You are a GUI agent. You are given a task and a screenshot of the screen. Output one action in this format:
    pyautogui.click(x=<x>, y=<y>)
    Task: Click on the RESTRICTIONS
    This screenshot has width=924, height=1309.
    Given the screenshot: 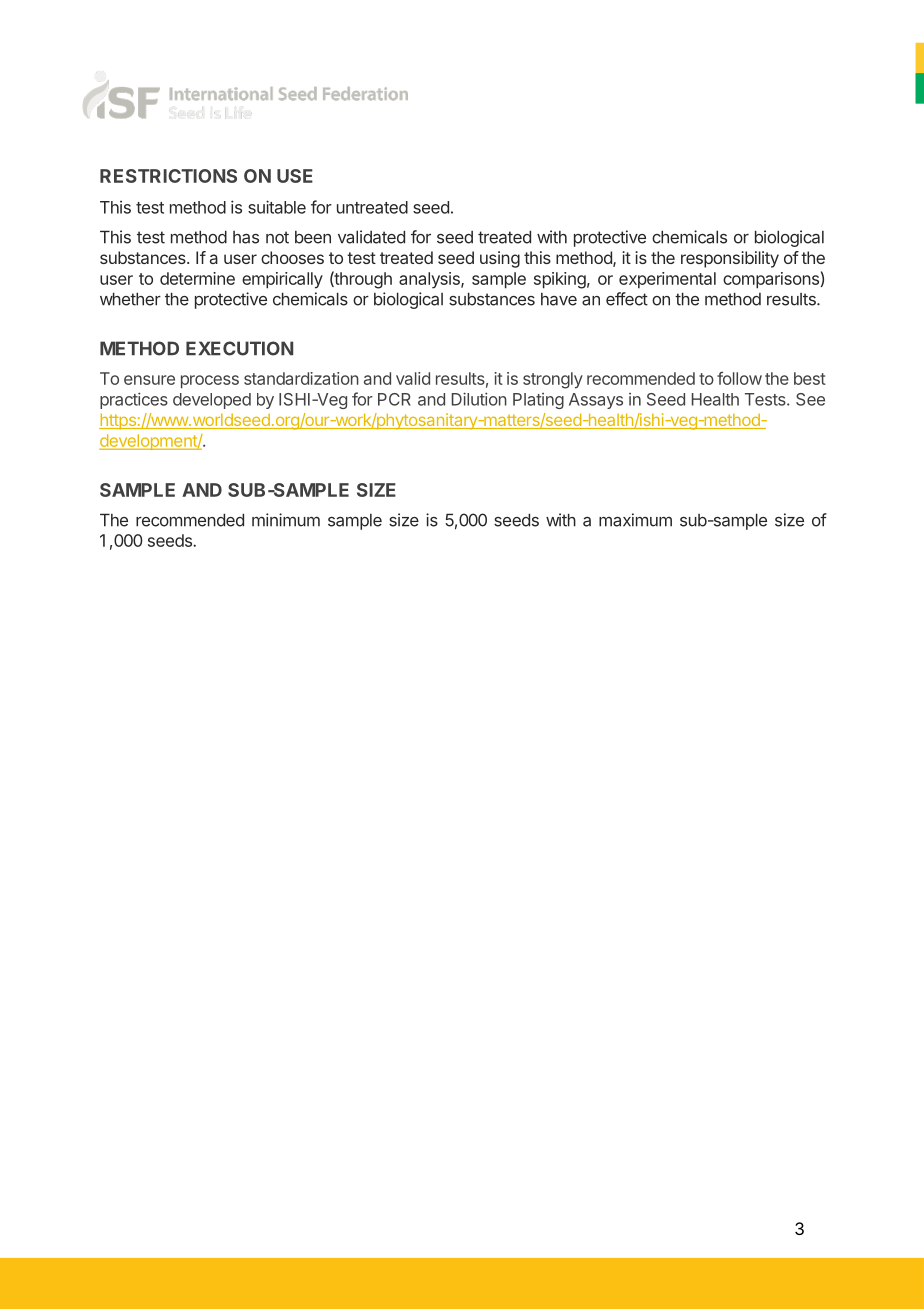 What is the action you would take?
    pyautogui.click(x=168, y=176)
